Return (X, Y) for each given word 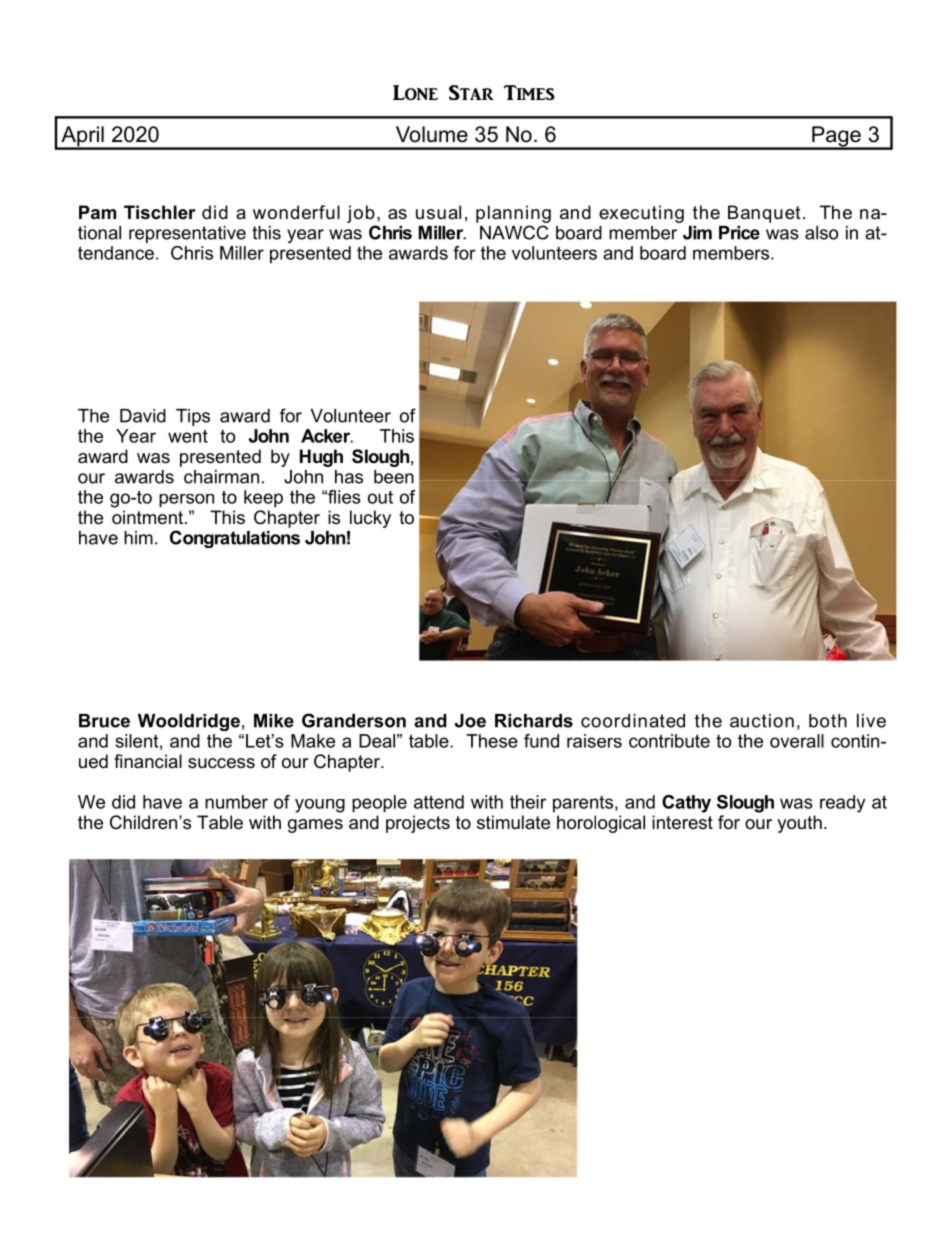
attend (439, 802)
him (138, 538)
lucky (370, 519)
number (236, 802)
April (82, 137)
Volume (432, 134)
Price (739, 233)
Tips (193, 417)
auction (762, 721)
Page (836, 137)
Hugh (321, 458)
